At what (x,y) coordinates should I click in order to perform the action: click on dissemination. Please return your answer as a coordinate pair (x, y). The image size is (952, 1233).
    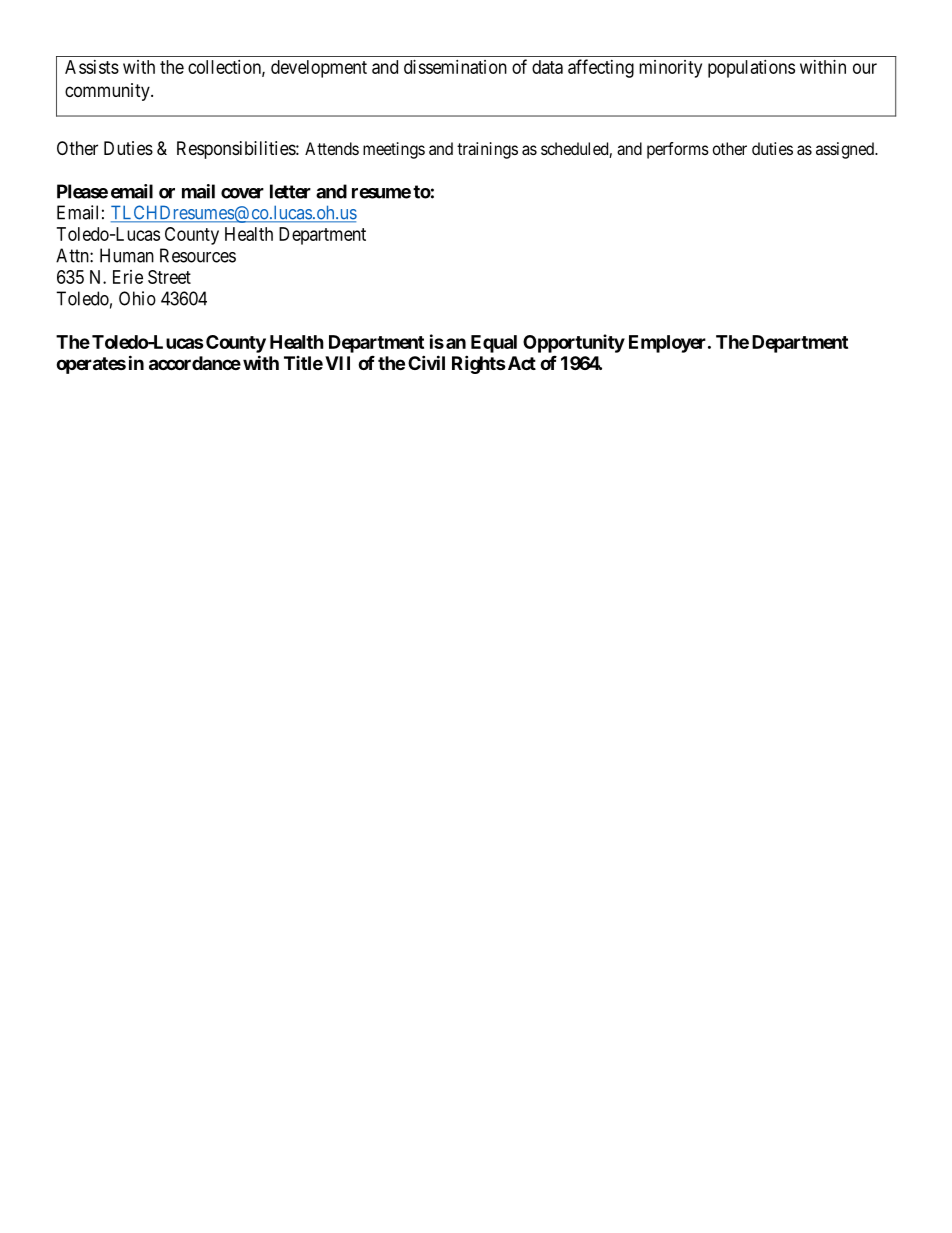
    Looking at the image, I should click on (455, 67).
